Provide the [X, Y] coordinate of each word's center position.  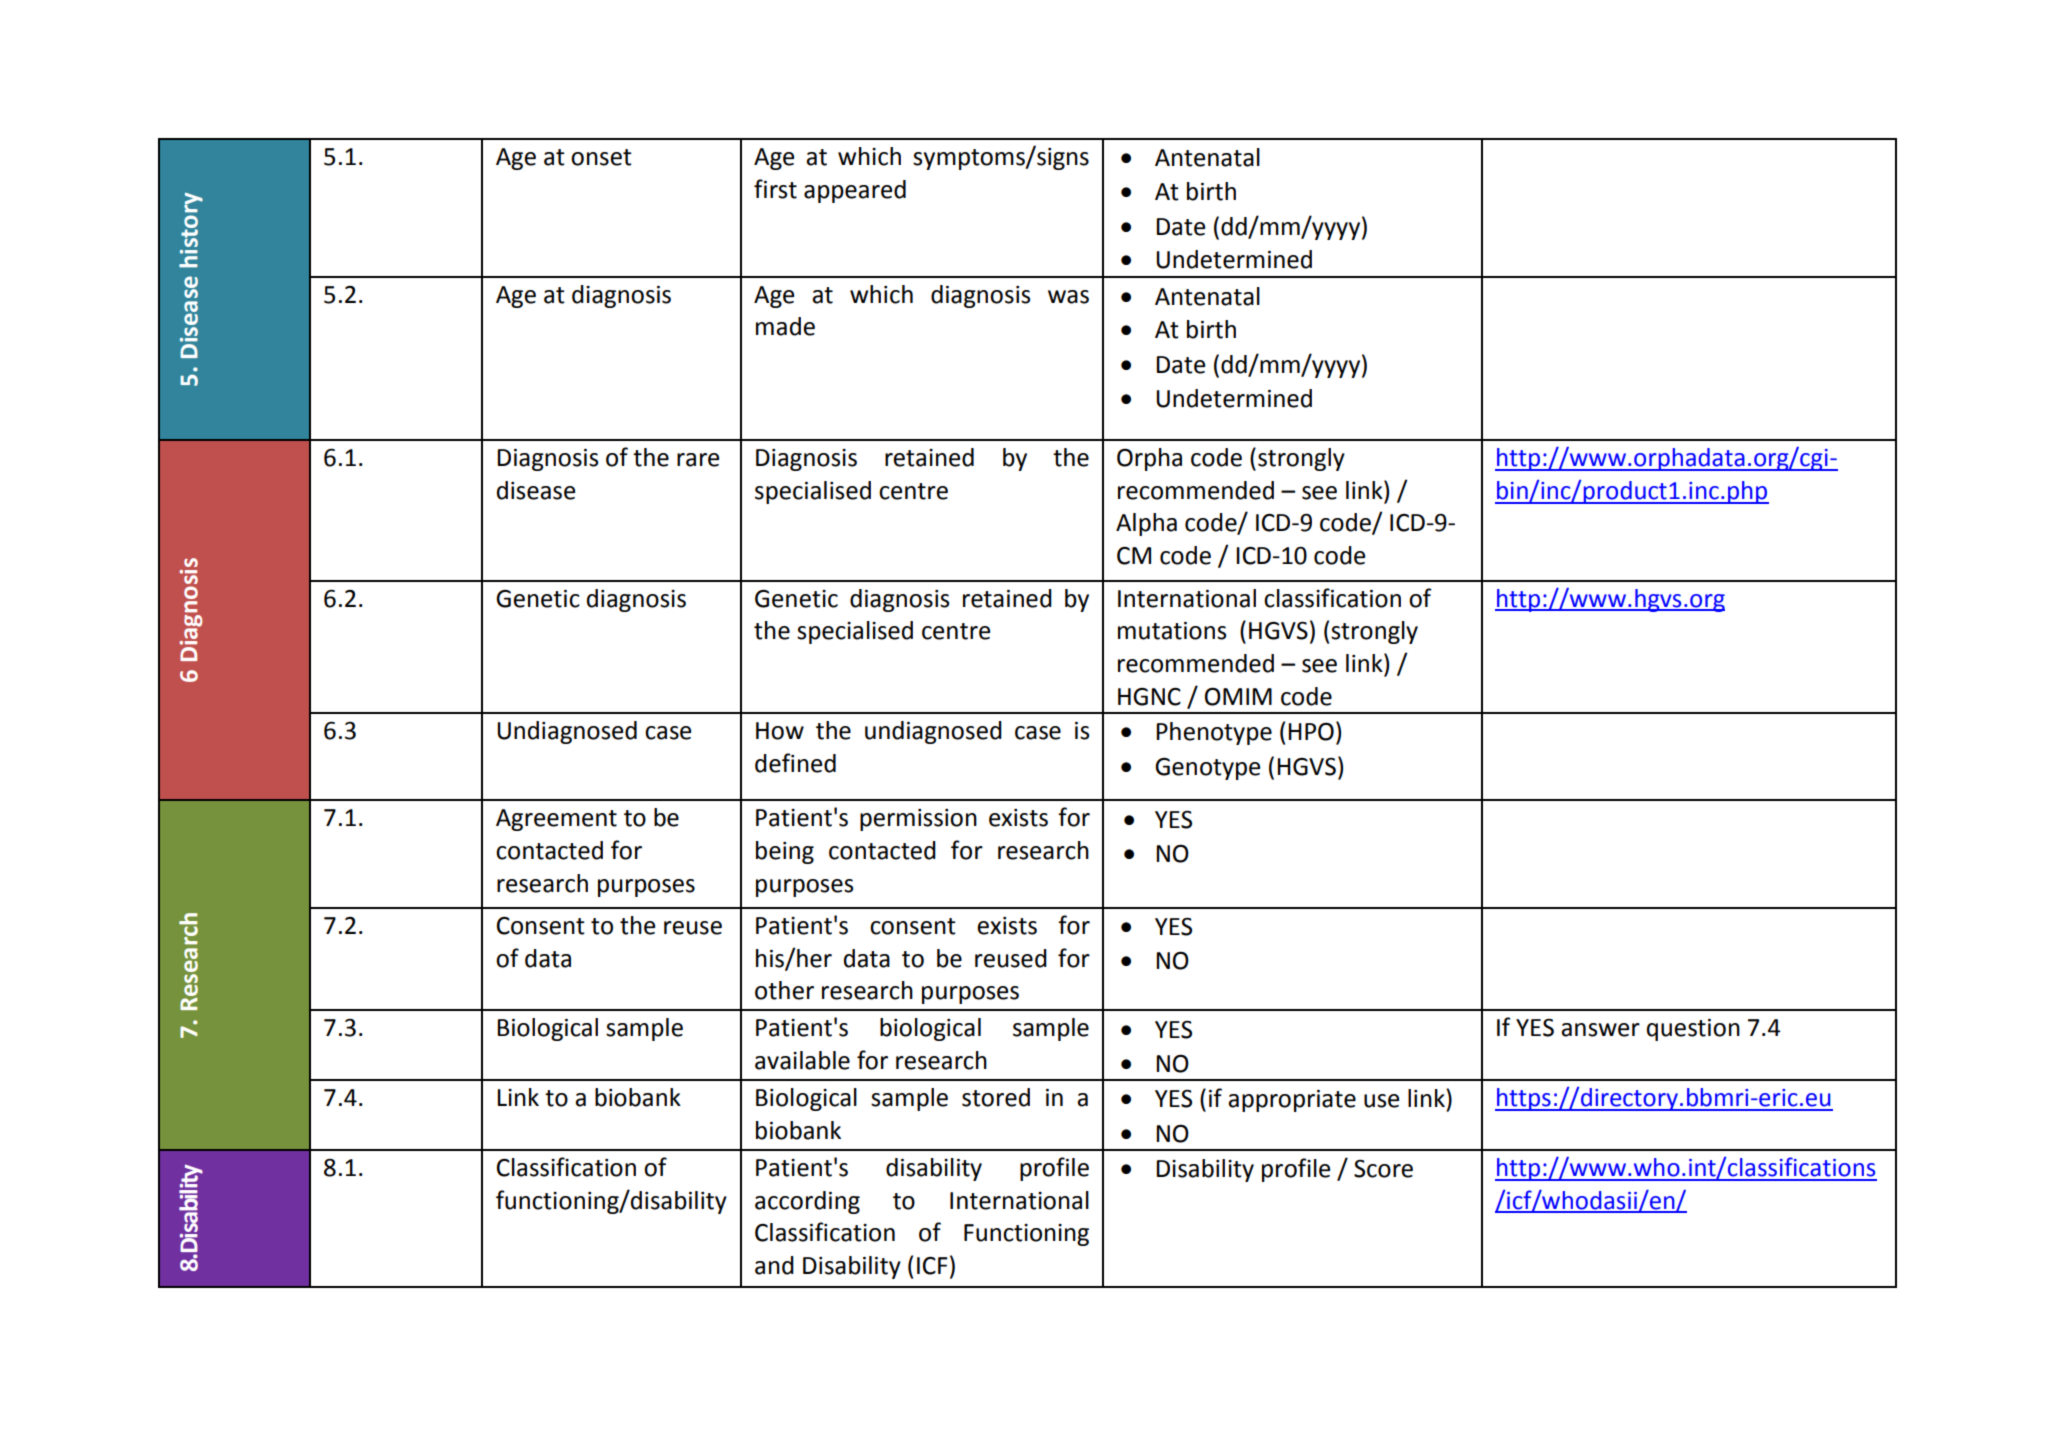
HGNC [1149, 697]
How [780, 731]
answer [1600, 1030]
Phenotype [1214, 733]
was [1068, 297]
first [775, 189]
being [785, 852]
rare [698, 460]
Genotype [1207, 769]
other [784, 990]
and [774, 1265]
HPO [1311, 731]
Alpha [1146, 524]
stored [996, 1097]
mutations [1172, 631]
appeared [855, 191]
